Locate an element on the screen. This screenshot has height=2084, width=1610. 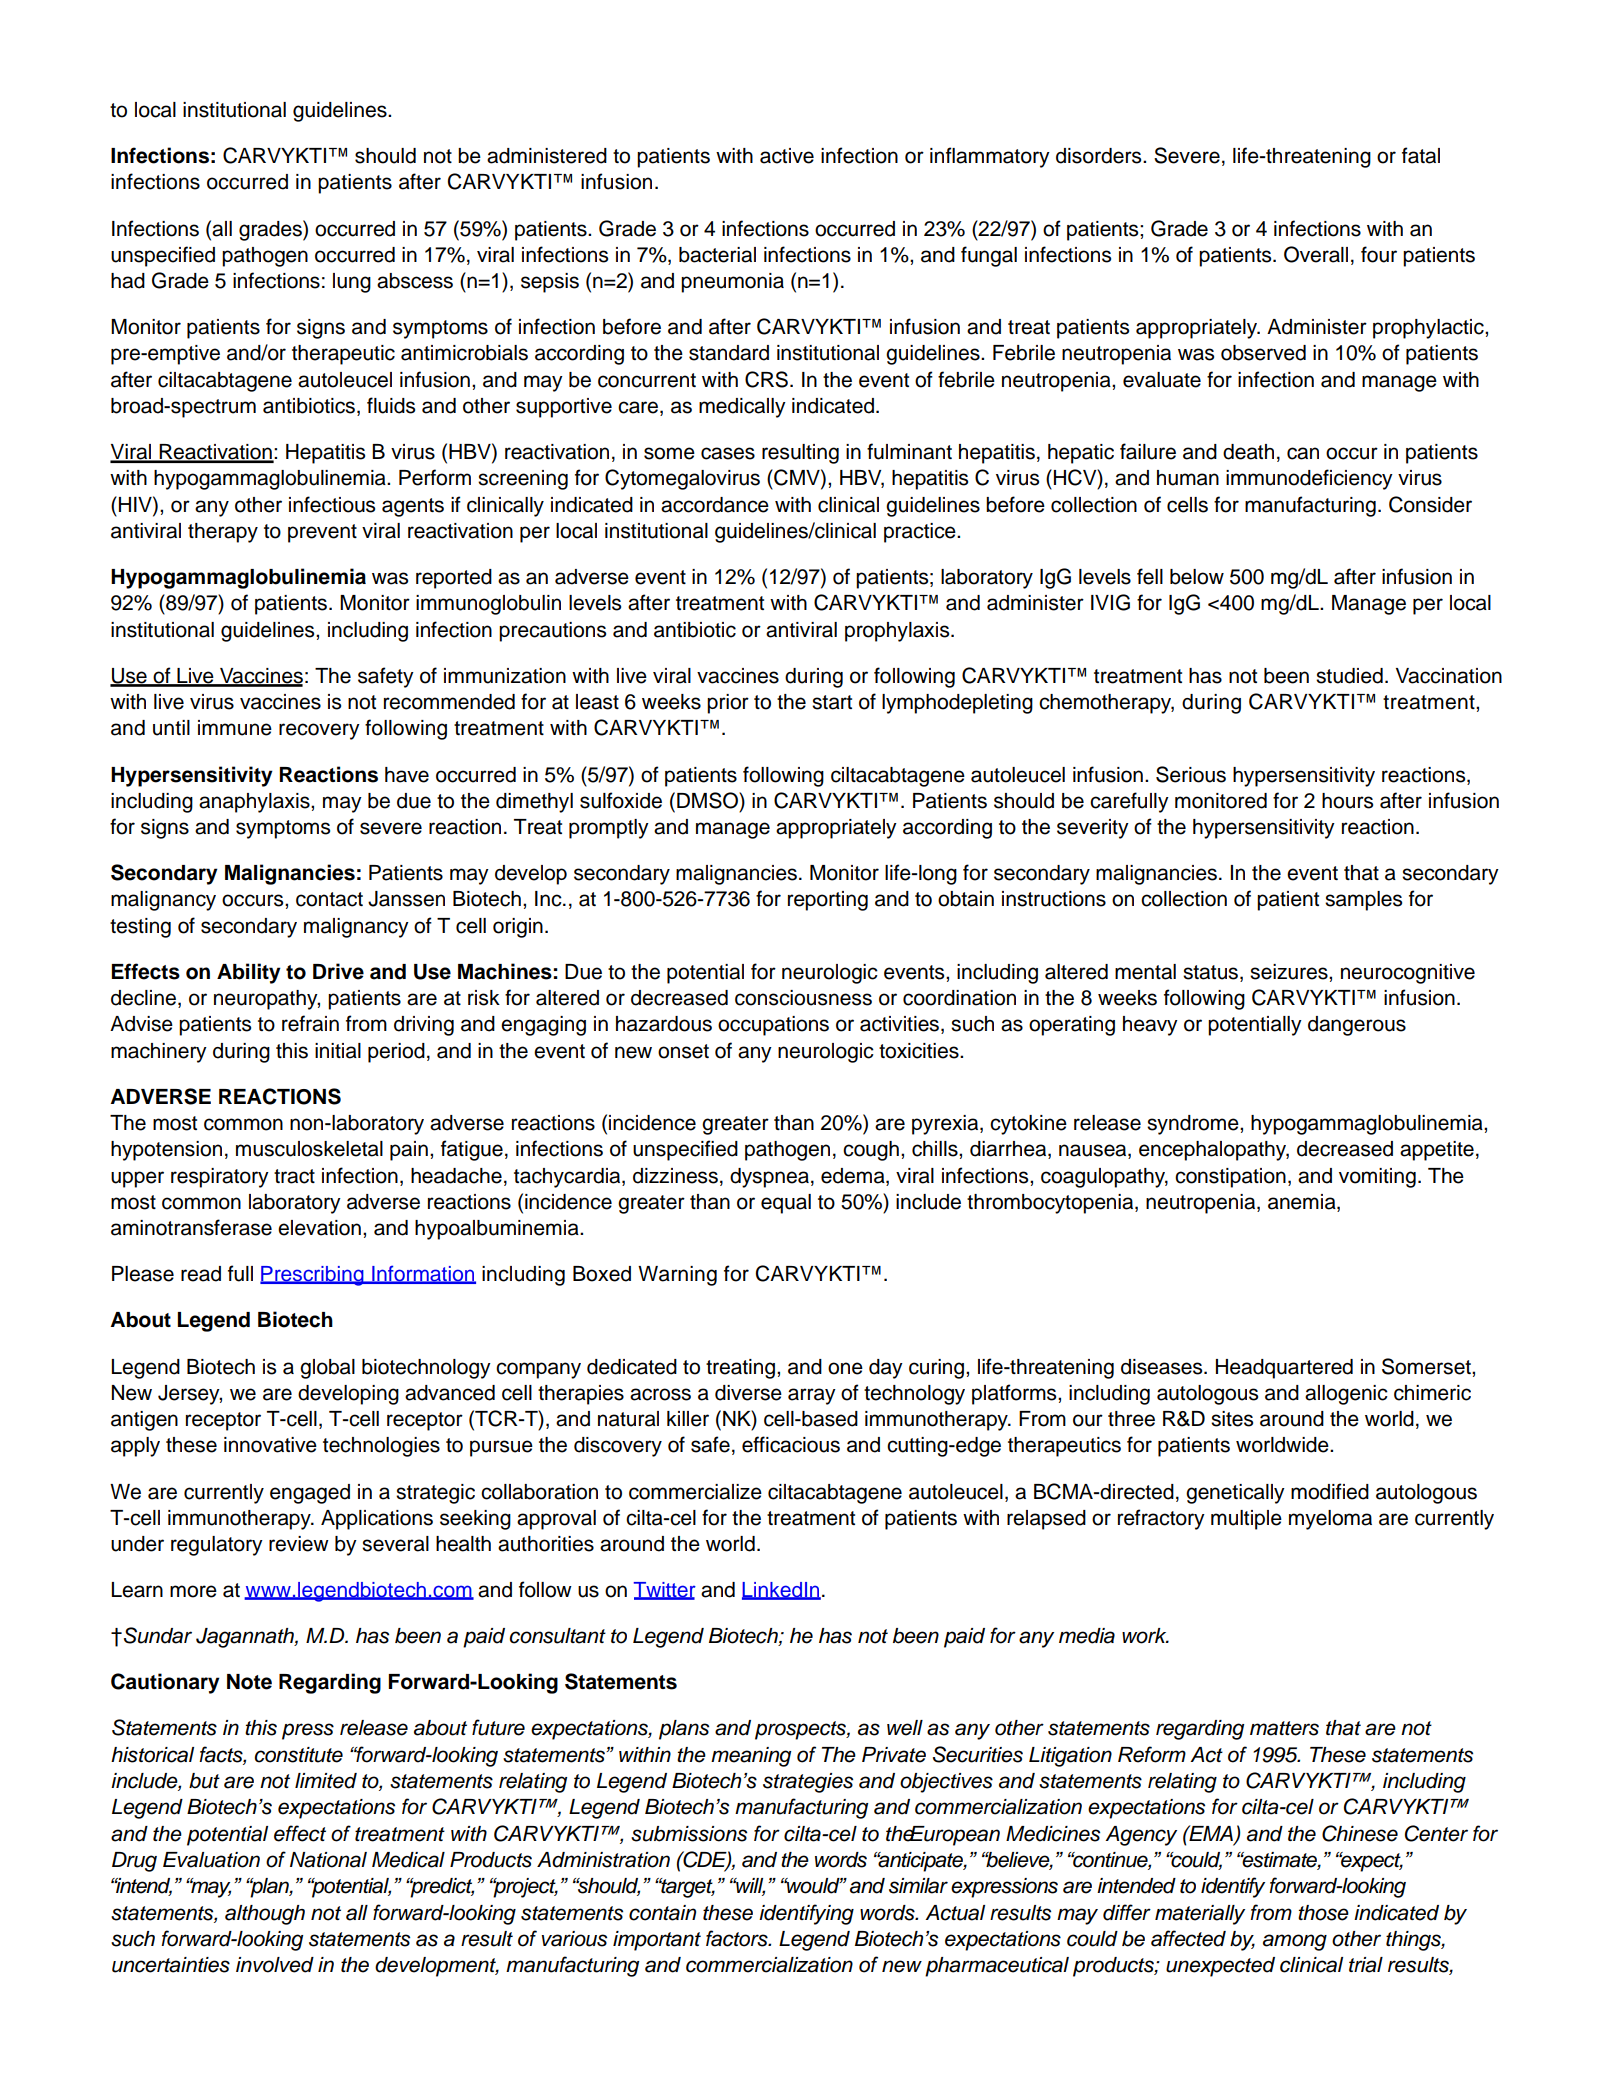
one is located at coordinates (845, 1368).
